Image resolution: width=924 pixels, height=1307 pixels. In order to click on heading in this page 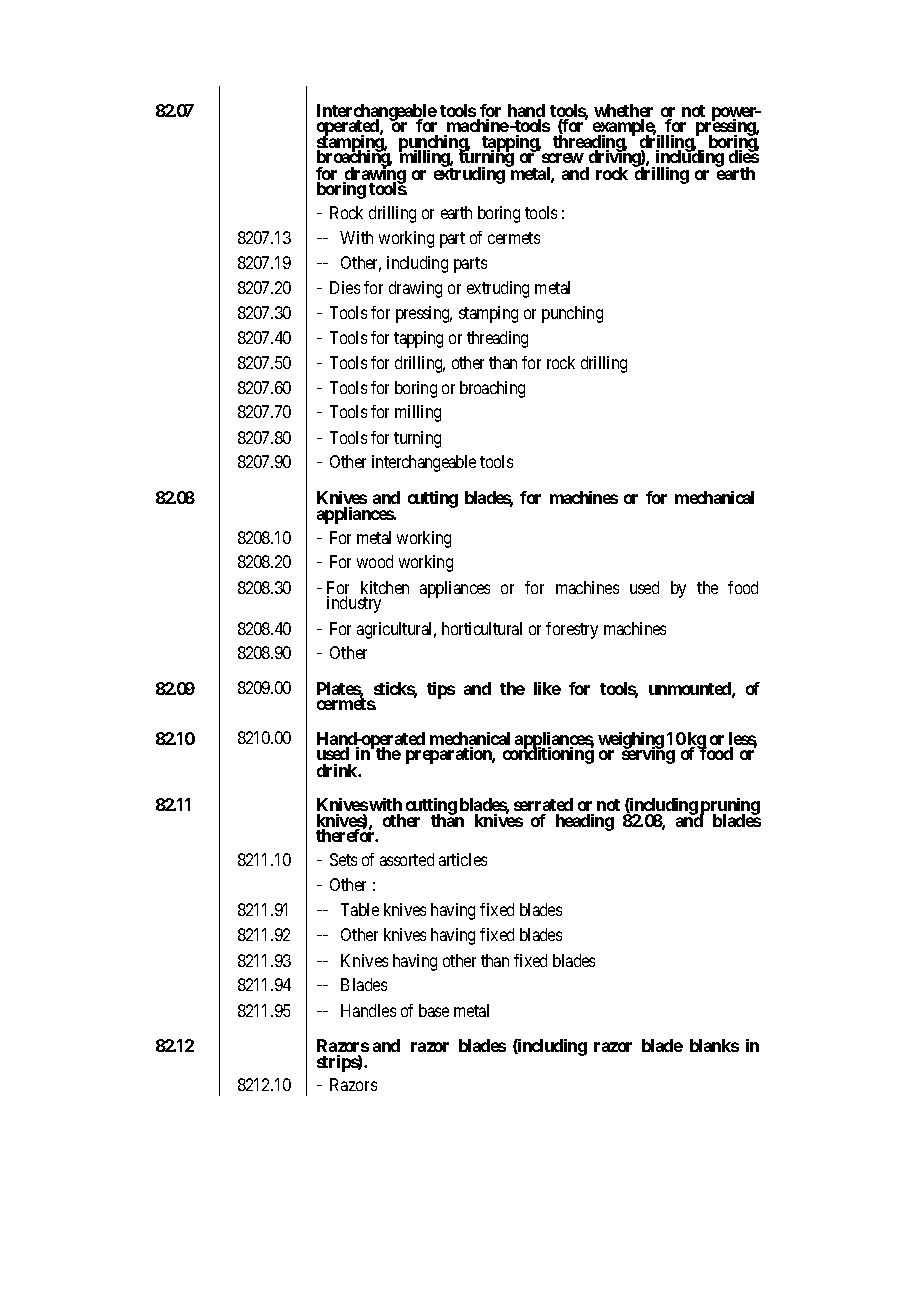, I will do `click(585, 822)`.
